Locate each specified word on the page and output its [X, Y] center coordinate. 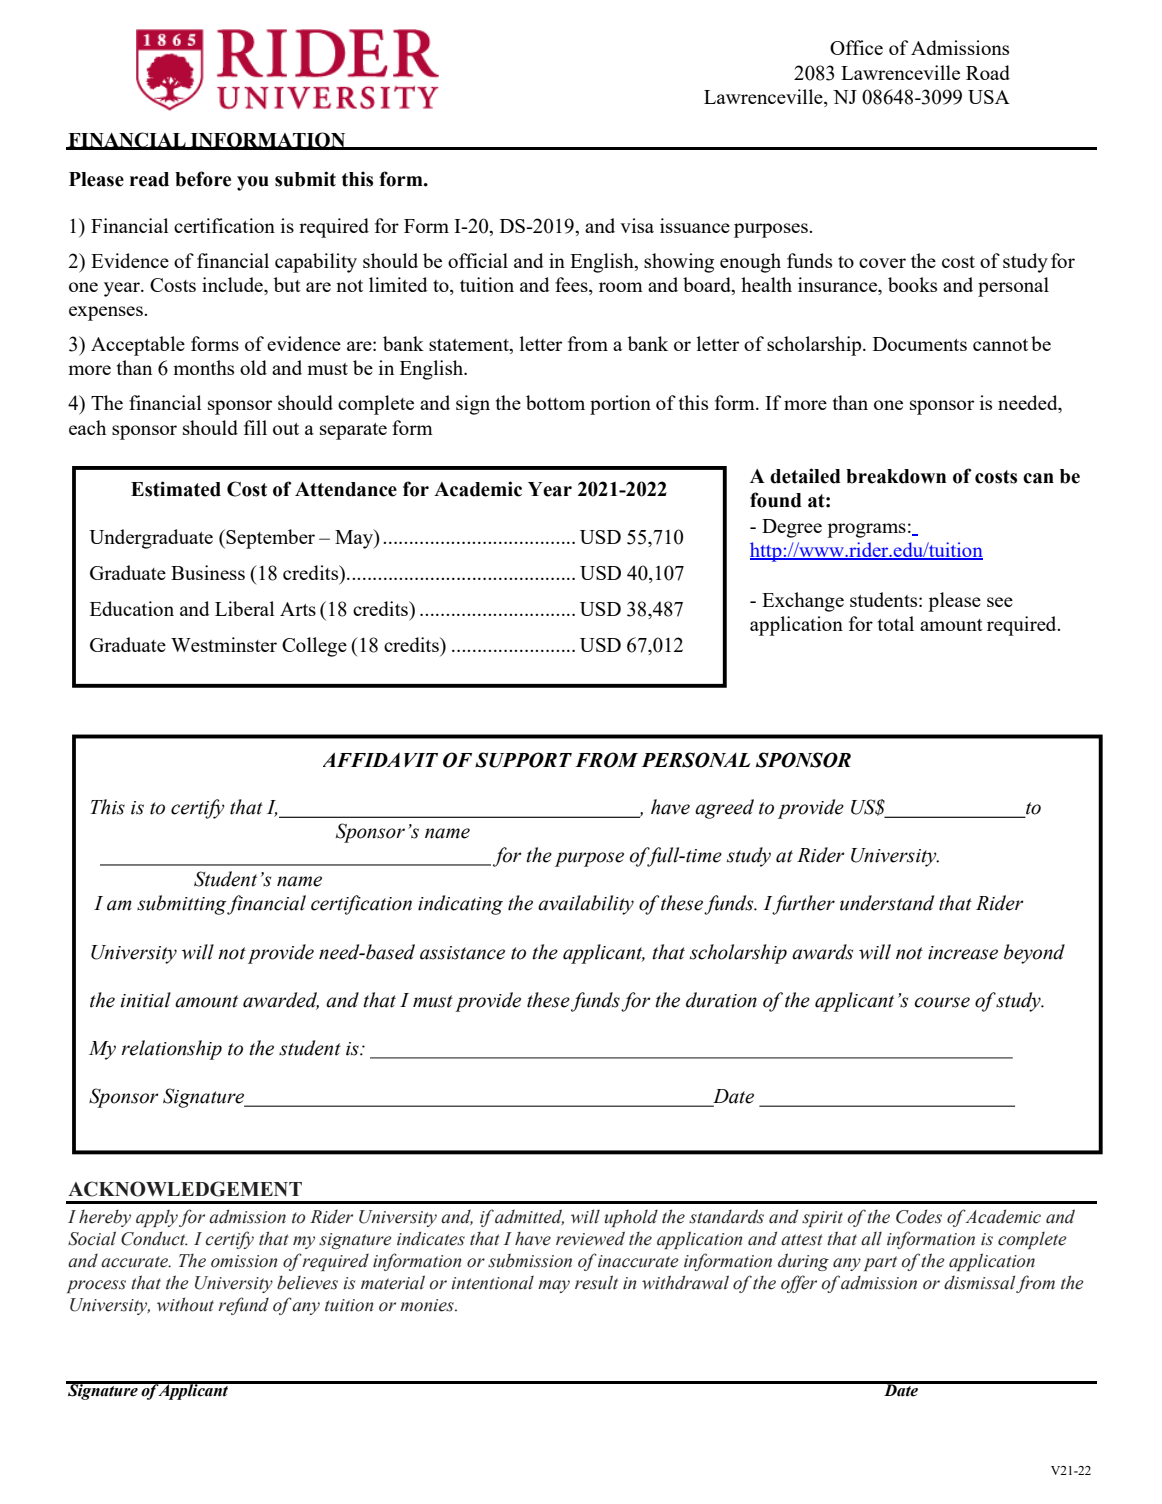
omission [244, 1261]
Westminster [224, 644]
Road [988, 72]
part [880, 1263]
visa [637, 225]
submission [530, 1260]
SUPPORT [523, 760]
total [896, 623]
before [203, 179]
